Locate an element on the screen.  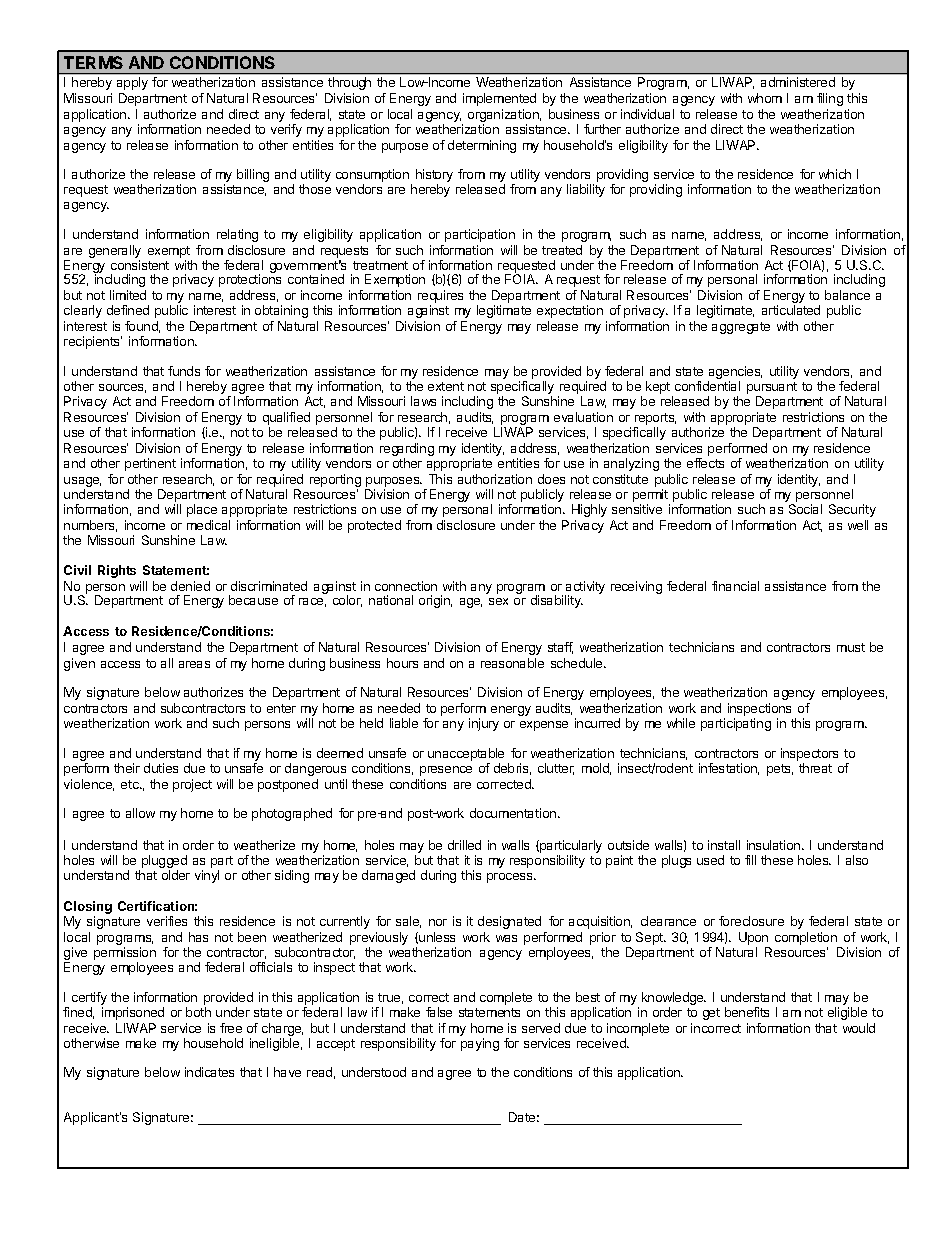
paying is located at coordinates (480, 1044).
